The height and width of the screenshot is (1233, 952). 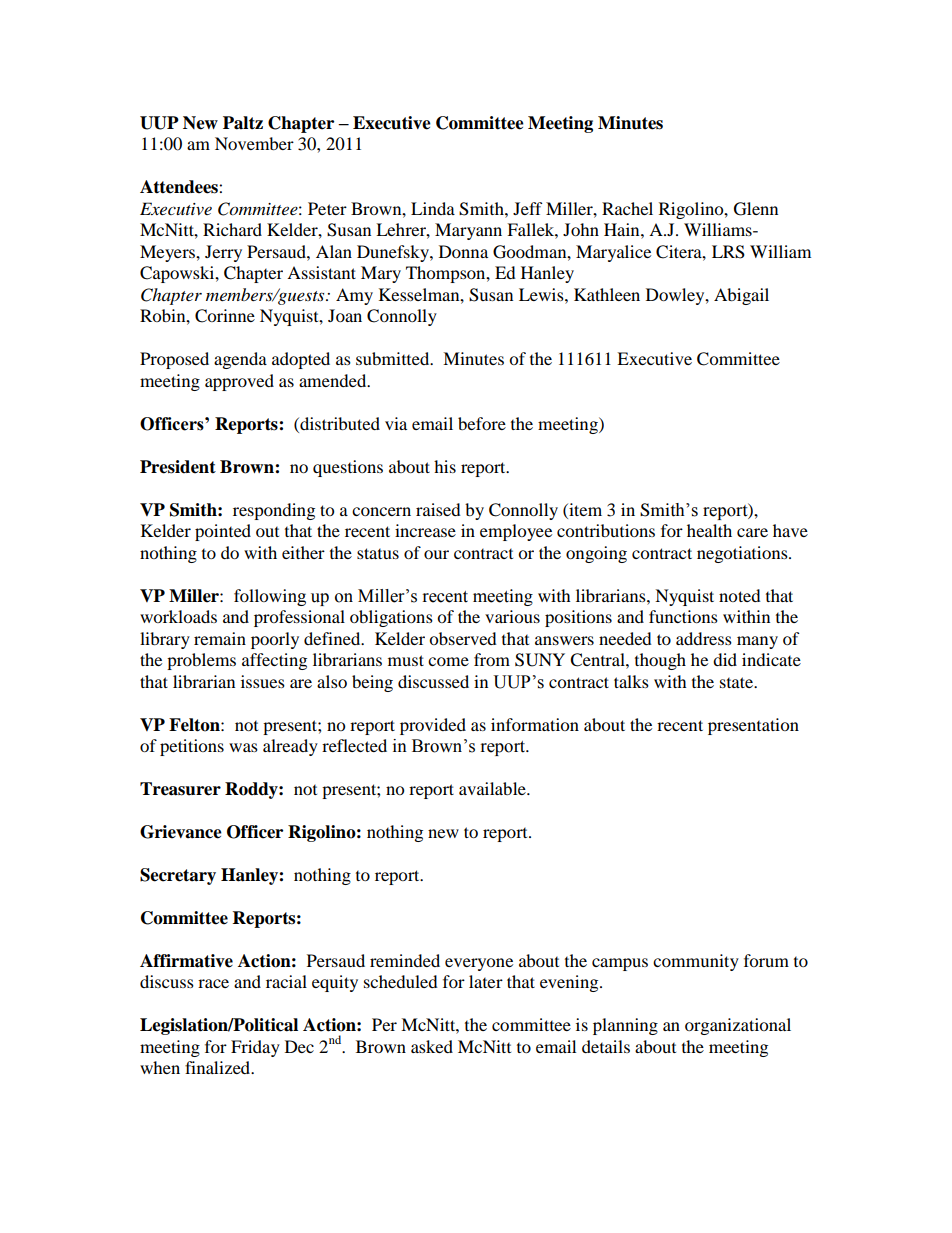 What do you see at coordinates (254, 143) in the screenshot?
I see `November` at bounding box center [254, 143].
